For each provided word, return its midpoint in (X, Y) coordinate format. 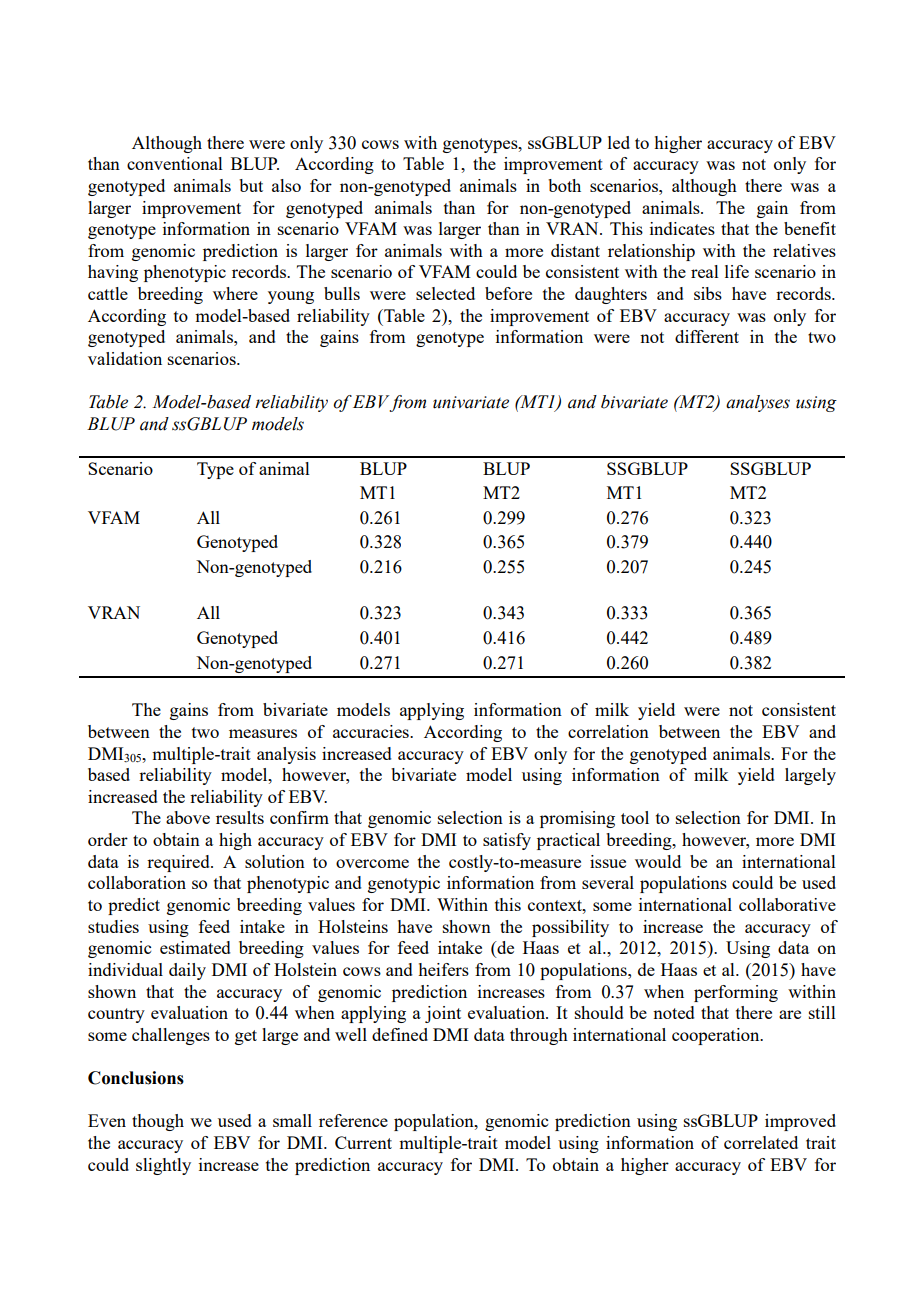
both (564, 185)
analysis (286, 755)
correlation (608, 731)
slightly (163, 1166)
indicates (682, 228)
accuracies (372, 731)
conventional (175, 163)
